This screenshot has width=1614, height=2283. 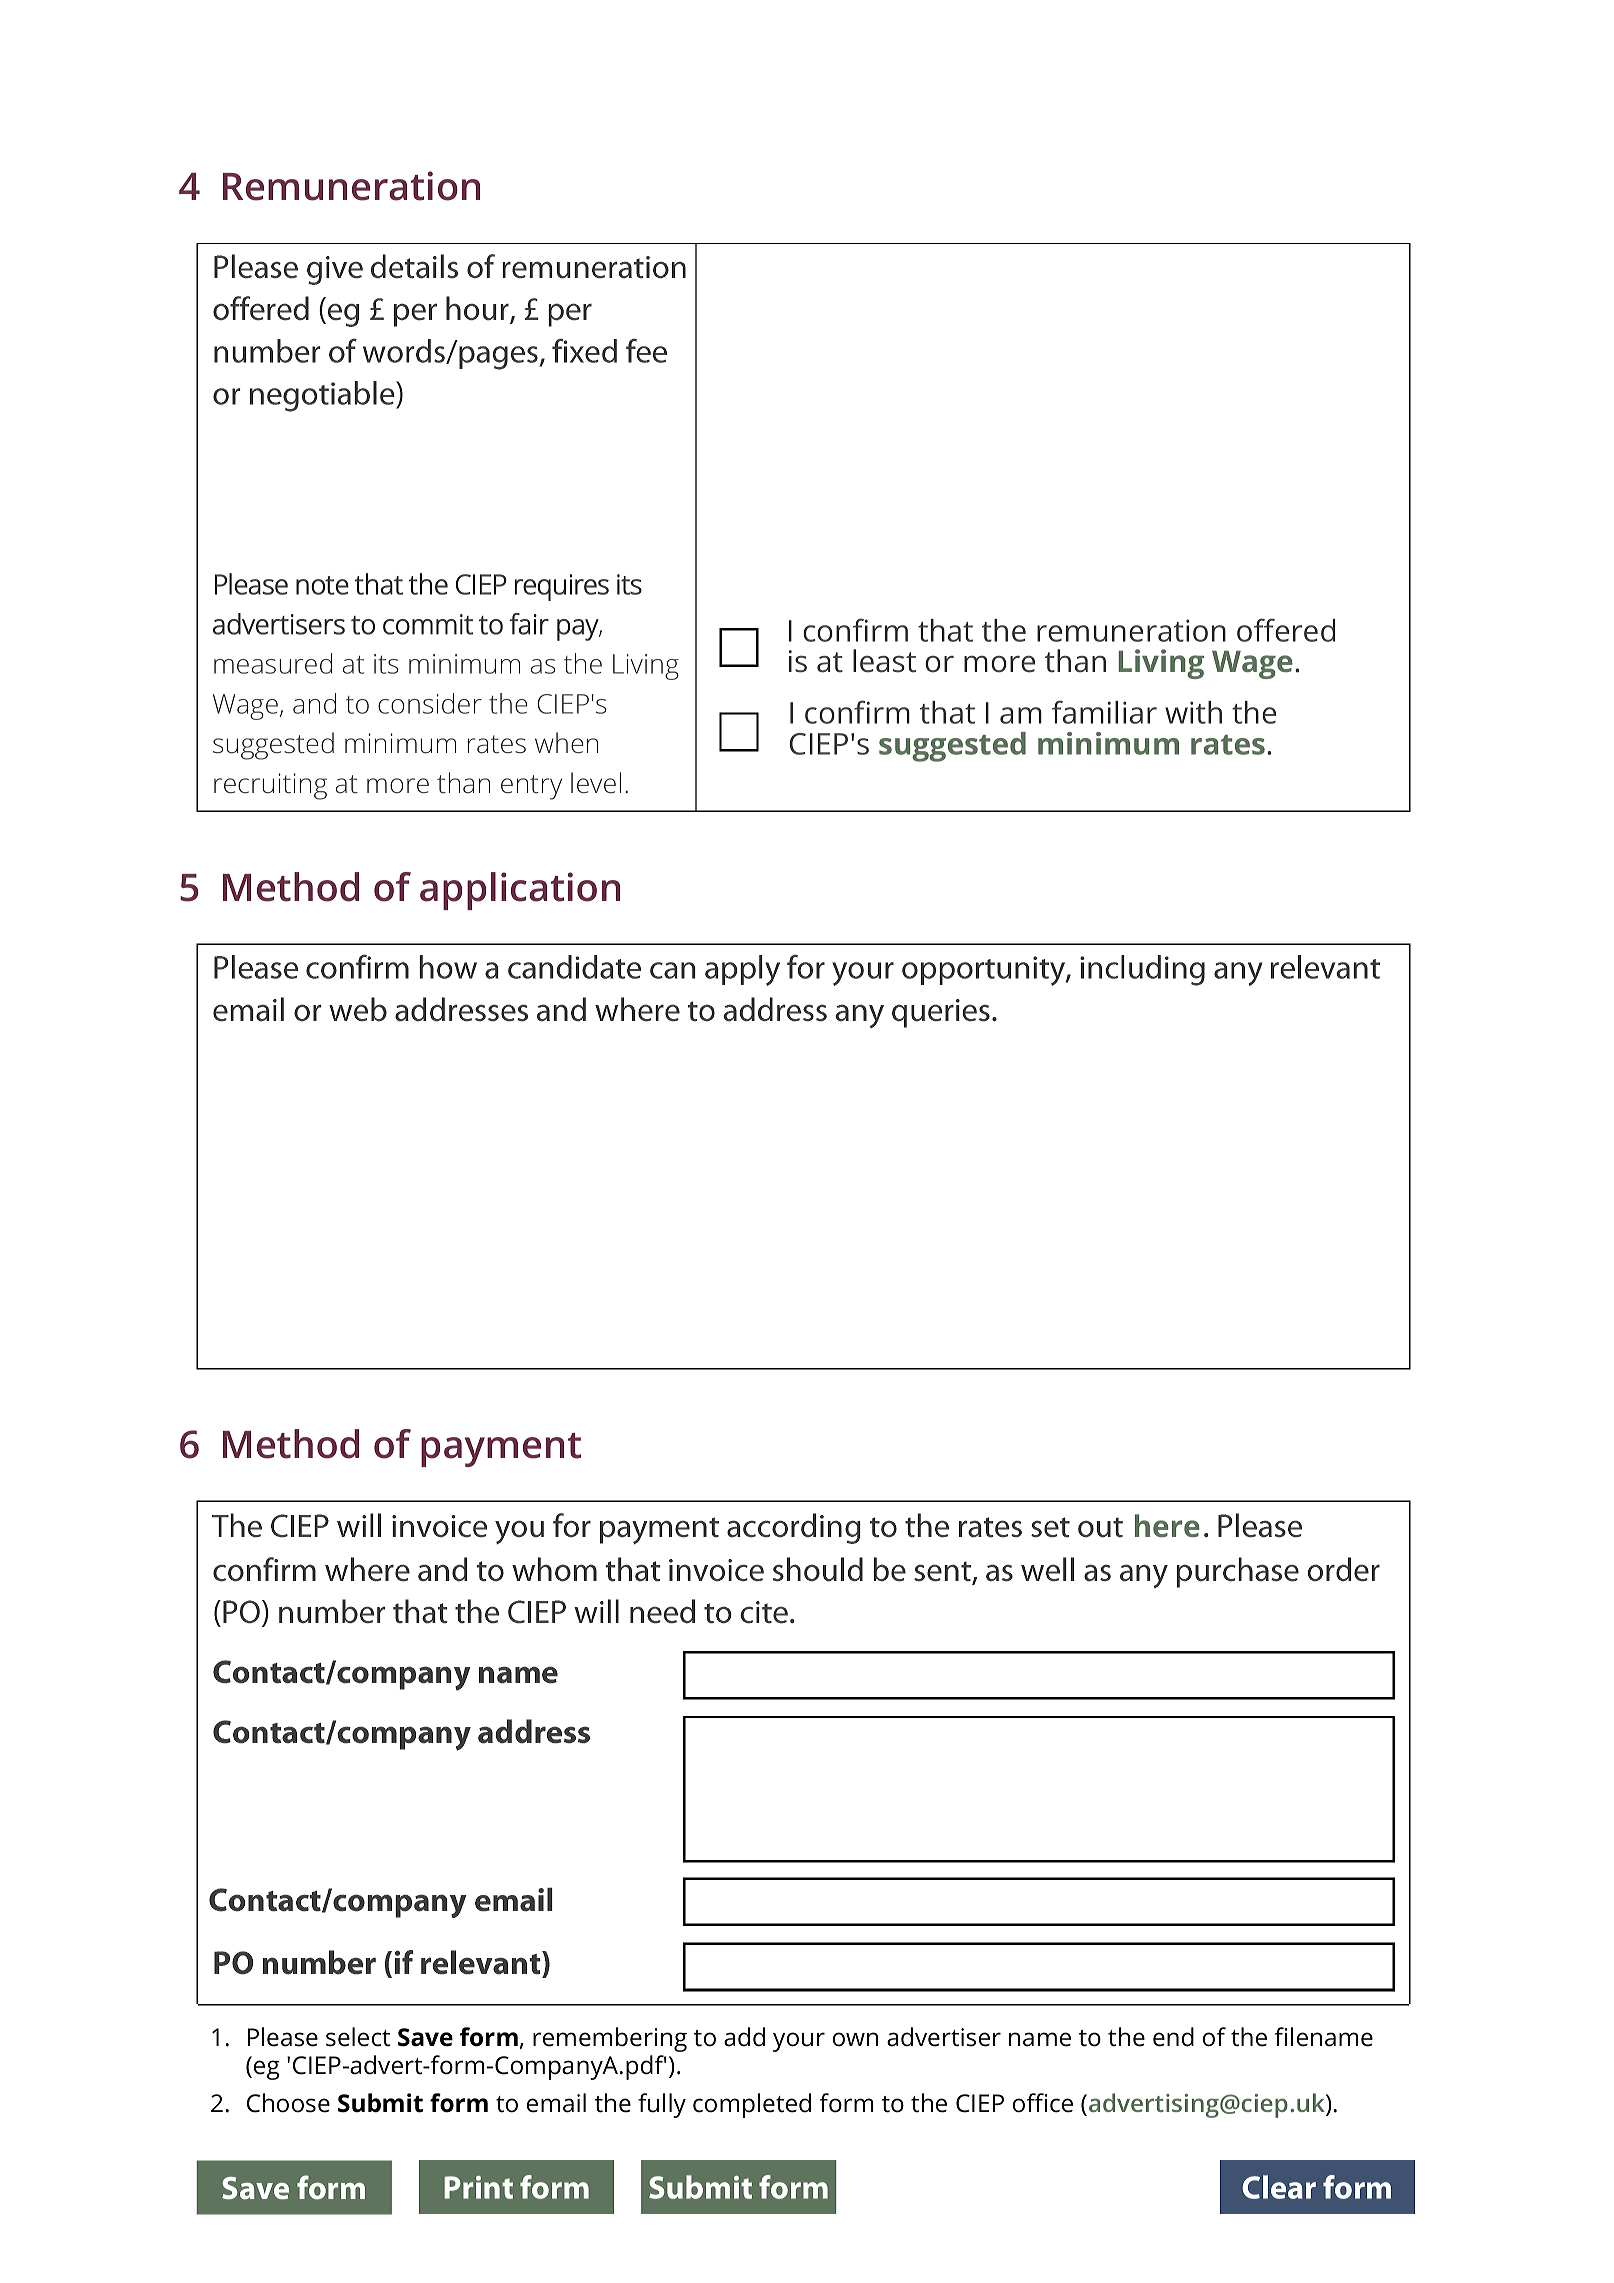 What do you see at coordinates (288, 2103) in the screenshot?
I see `Choose` at bounding box center [288, 2103].
